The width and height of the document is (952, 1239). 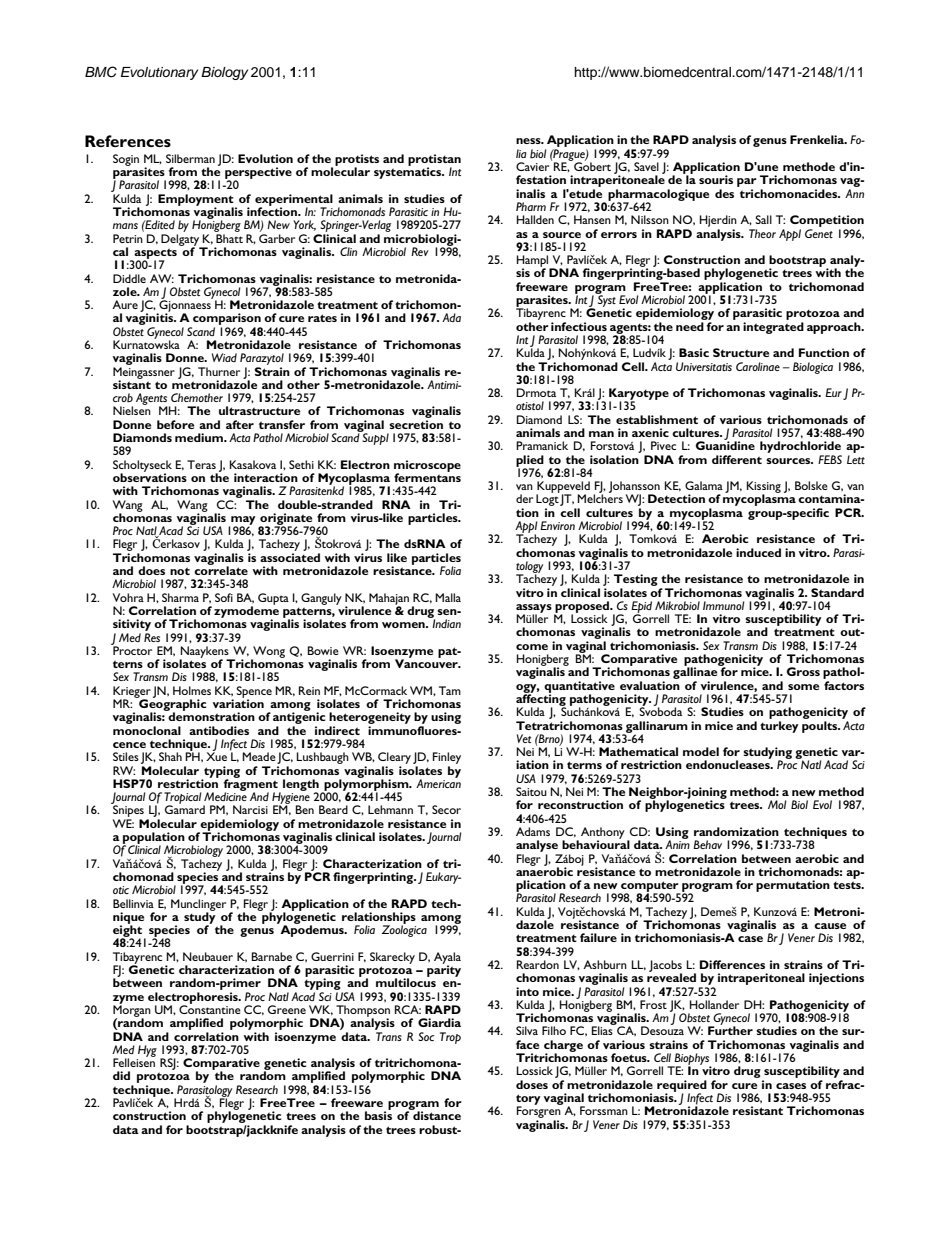 I want to click on Sall, so click(x=763, y=219).
